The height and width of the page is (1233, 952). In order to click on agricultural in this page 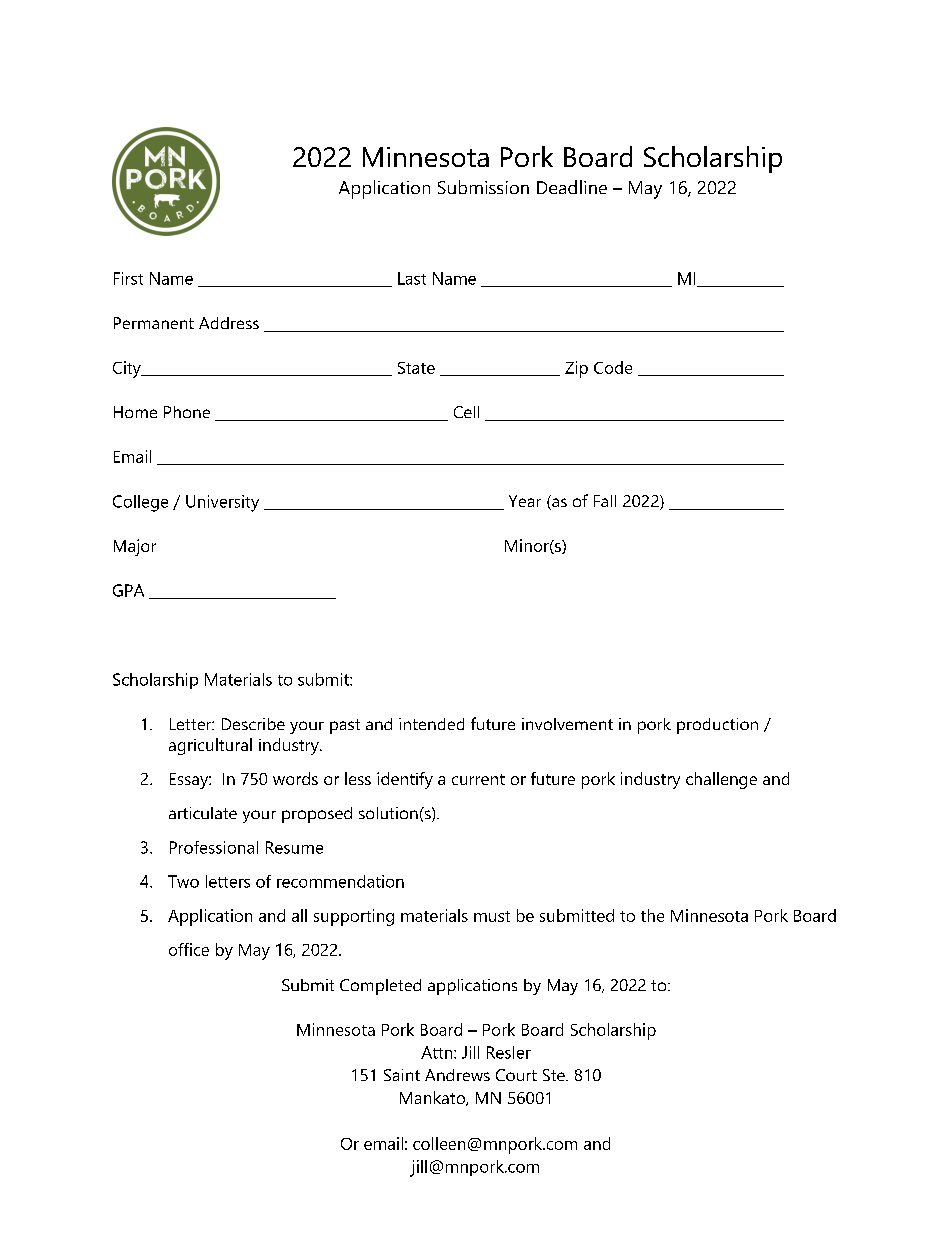, I will do `click(210, 746)`.
